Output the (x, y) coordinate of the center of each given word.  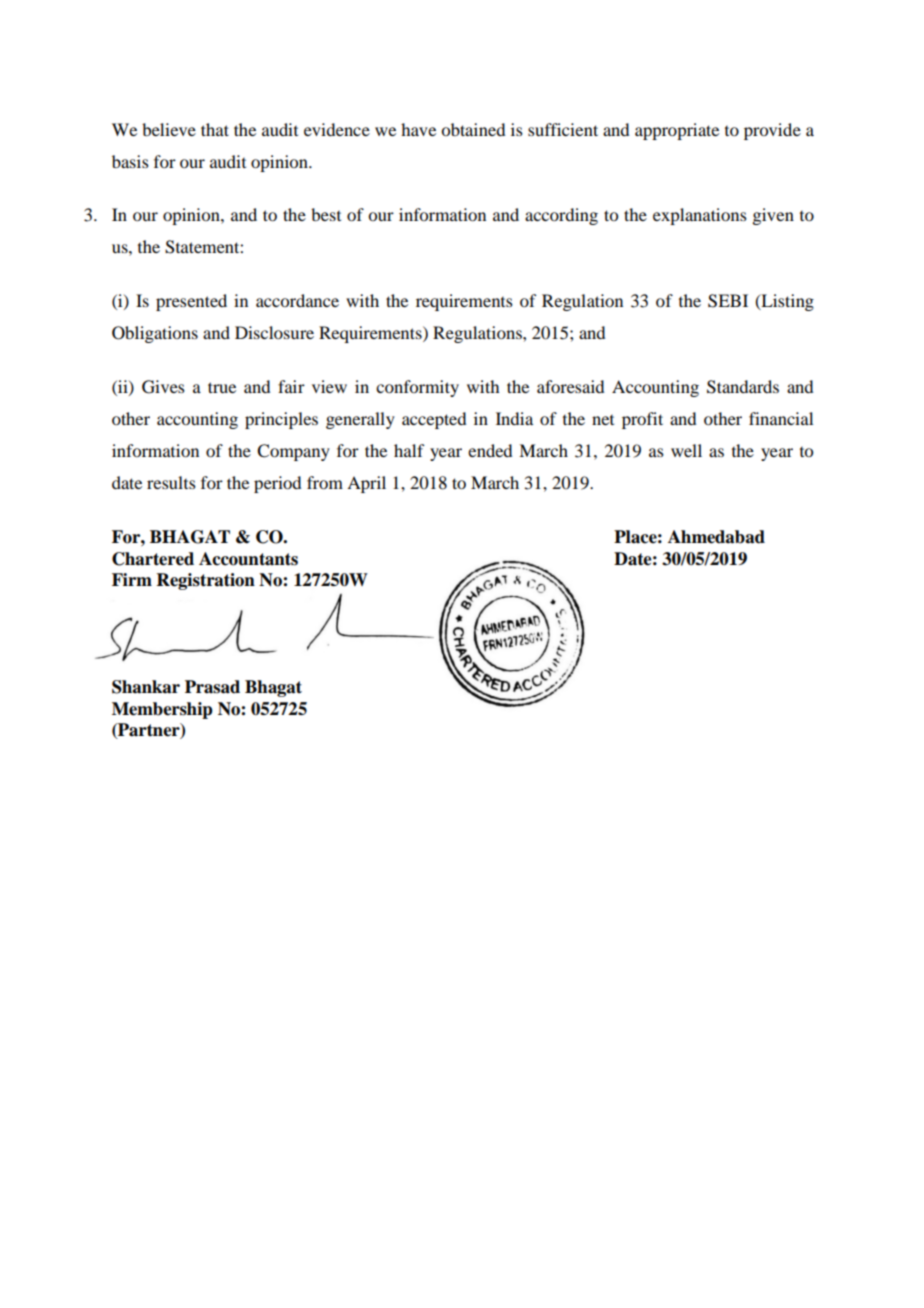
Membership (162, 710)
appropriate (677, 131)
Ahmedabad (716, 537)
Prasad (212, 687)
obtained (473, 129)
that (215, 129)
